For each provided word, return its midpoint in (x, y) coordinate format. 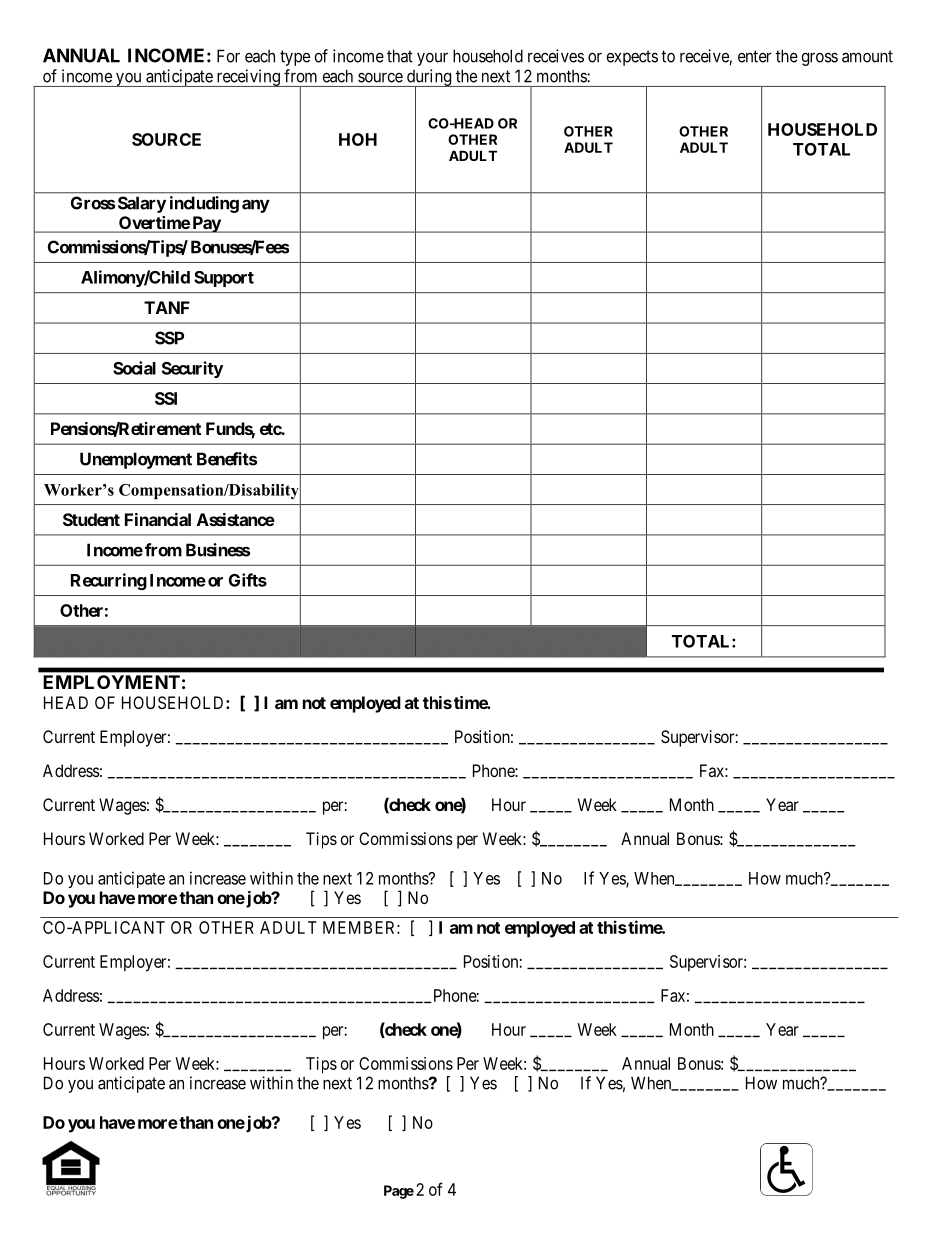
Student (91, 519)
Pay (206, 224)
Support (224, 279)
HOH (358, 139)
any (256, 206)
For (228, 56)
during (429, 78)
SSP (169, 338)
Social (134, 368)
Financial (158, 519)
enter (754, 56)
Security (192, 369)
